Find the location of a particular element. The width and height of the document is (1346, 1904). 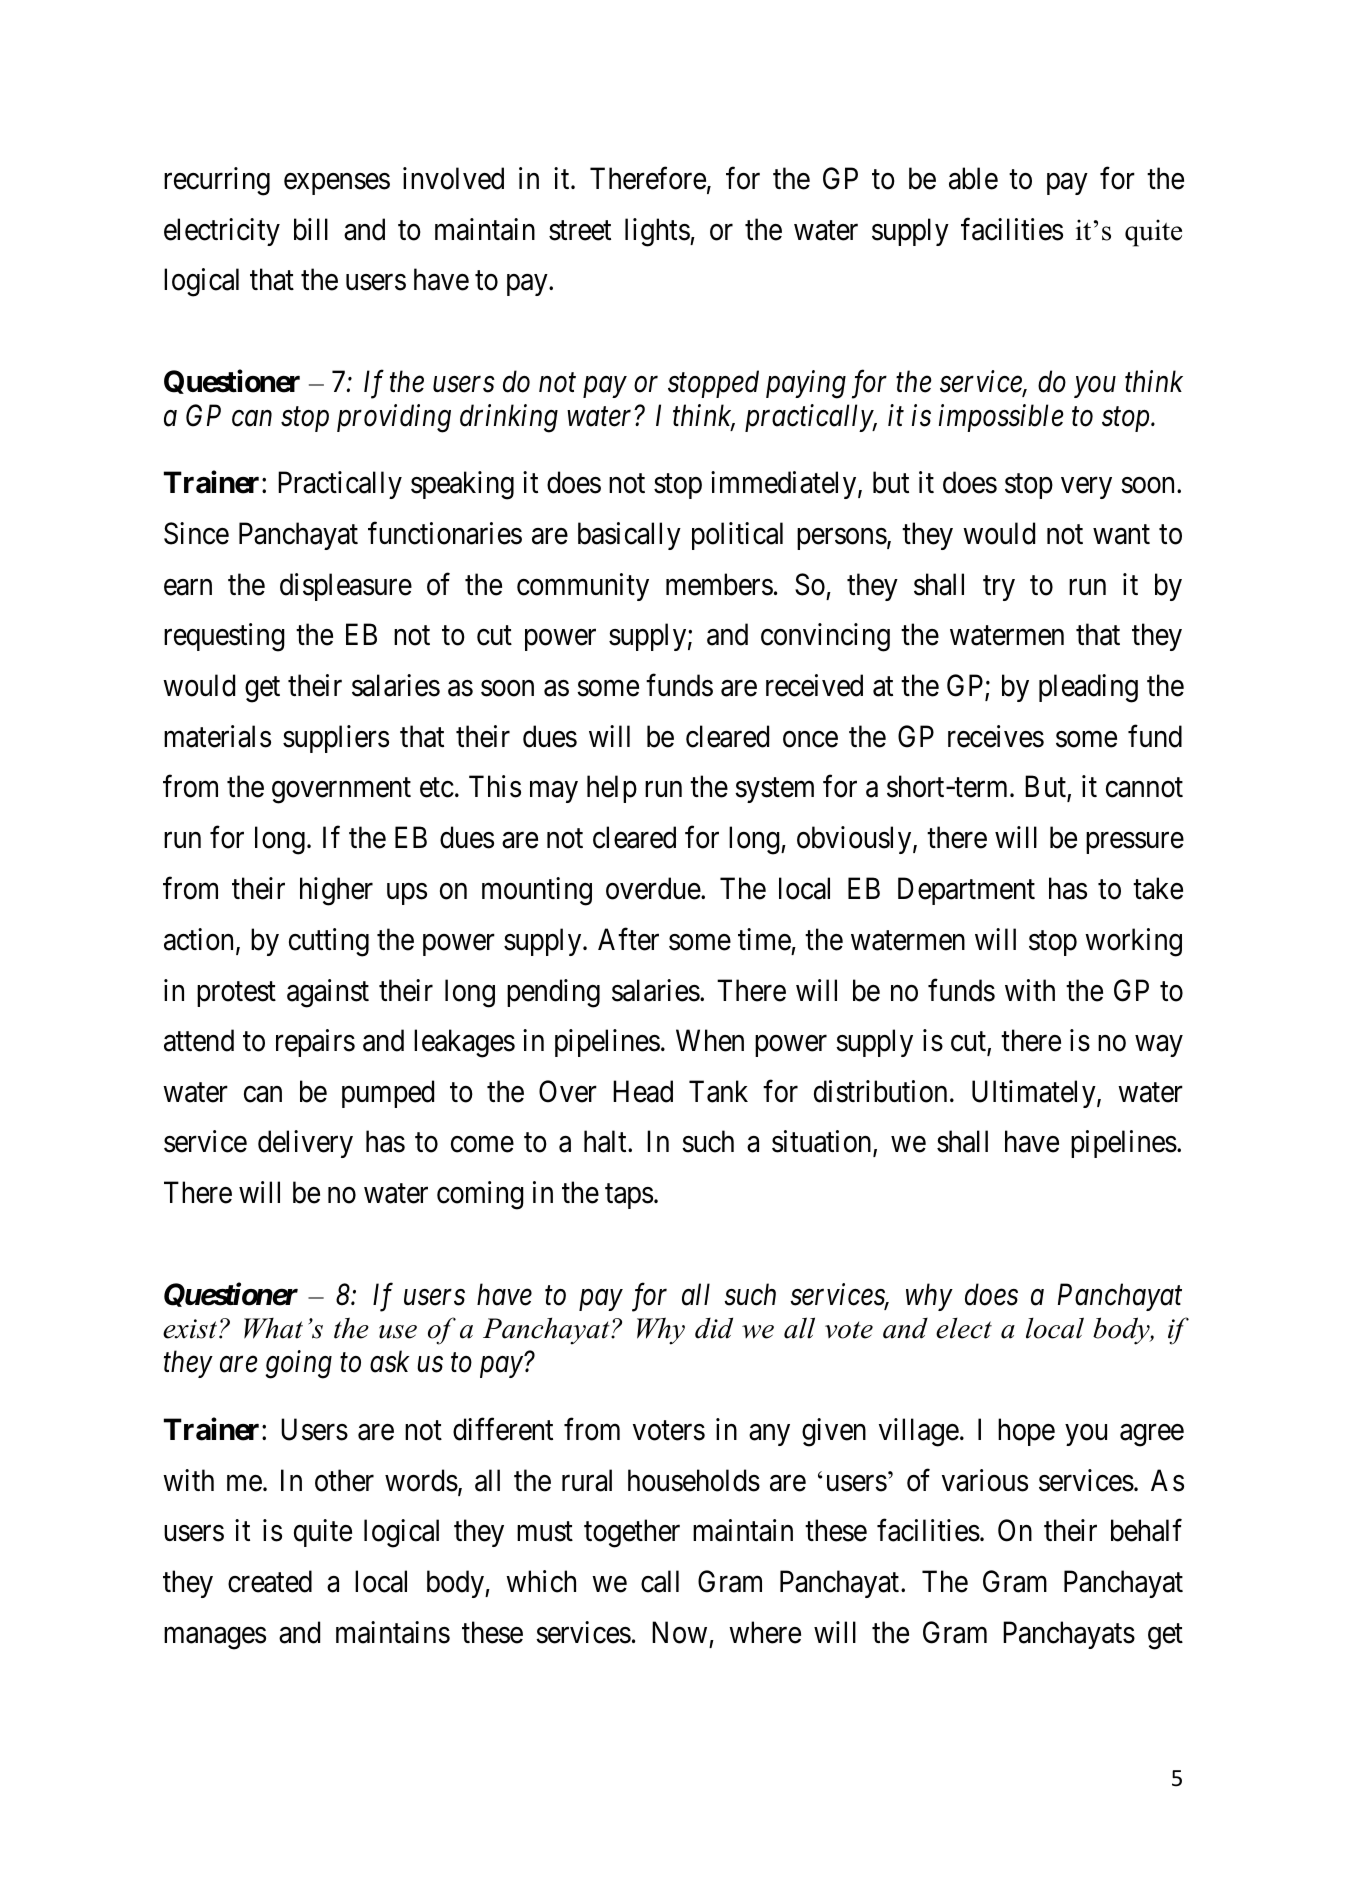

Now is located at coordinates (679, 1633).
